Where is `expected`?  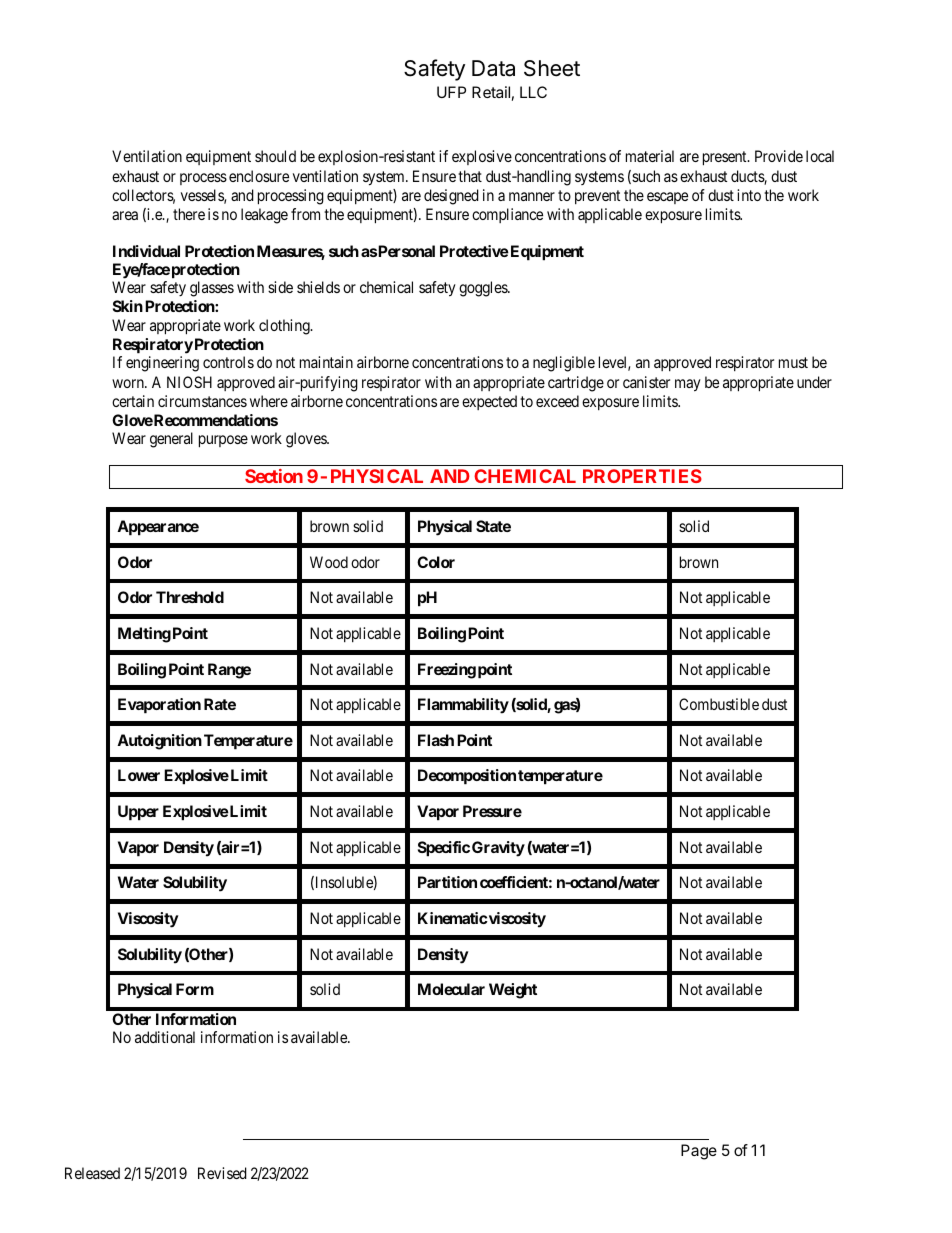
expected is located at coordinates (489, 402).
